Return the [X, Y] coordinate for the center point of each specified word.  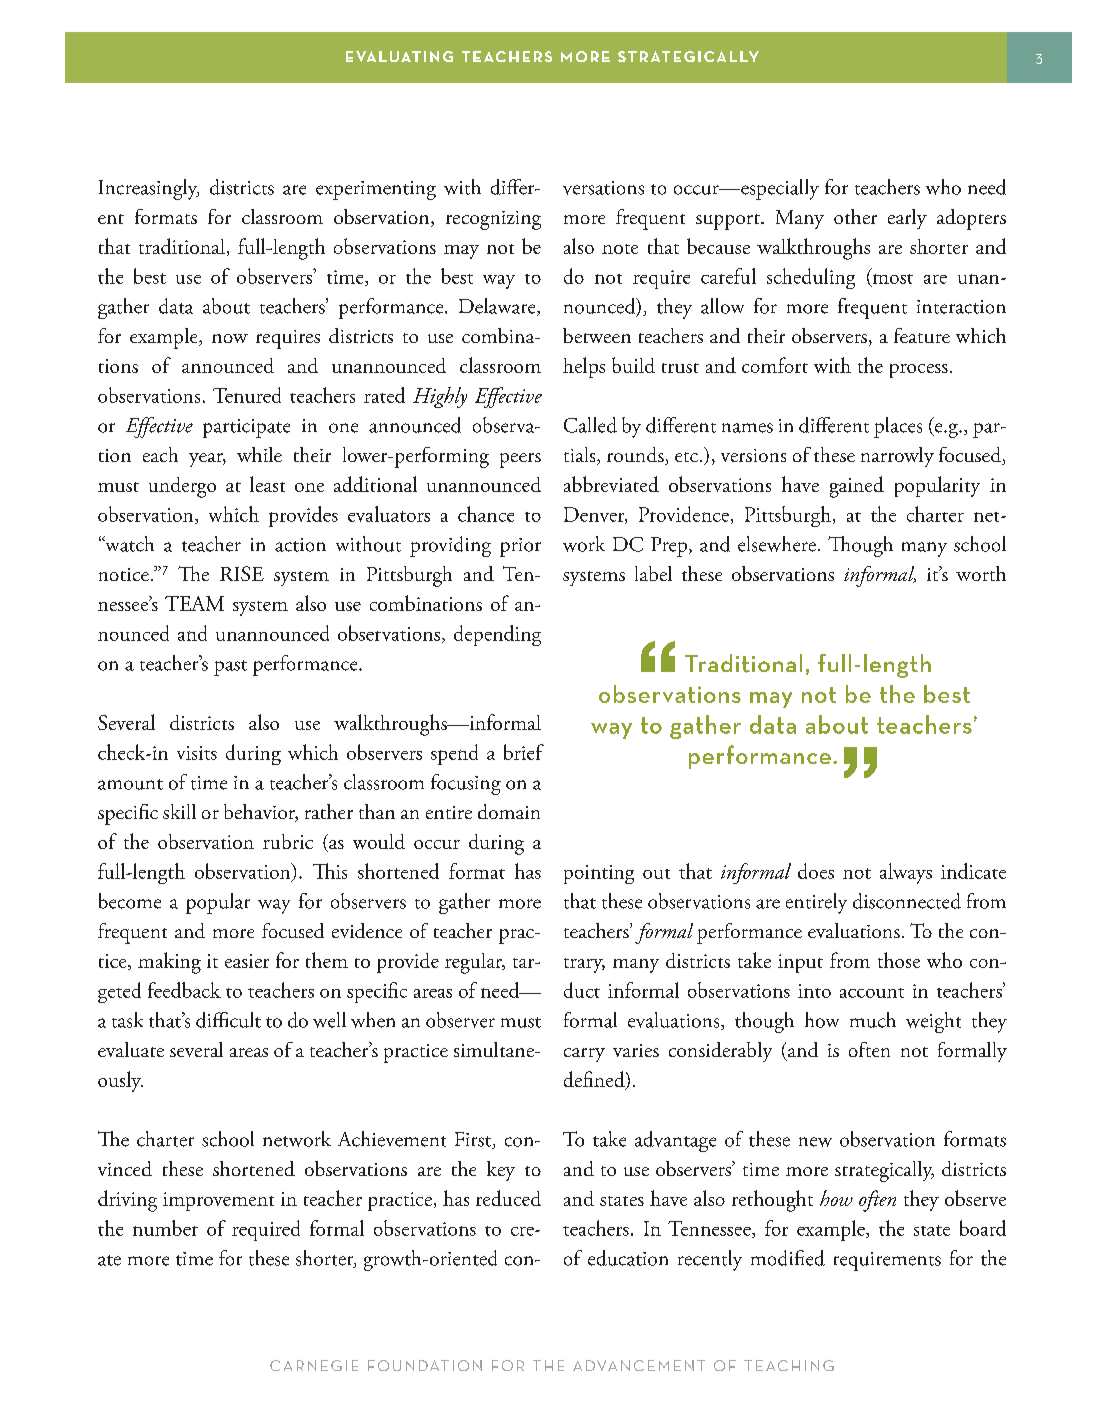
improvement [218, 1201]
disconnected [907, 901]
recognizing [493, 220]
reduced [508, 1198]
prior [520, 547]
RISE [242, 573]
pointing [599, 874]
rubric [288, 841]
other [855, 216]
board [983, 1228]
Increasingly [149, 189]
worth [981, 573]
